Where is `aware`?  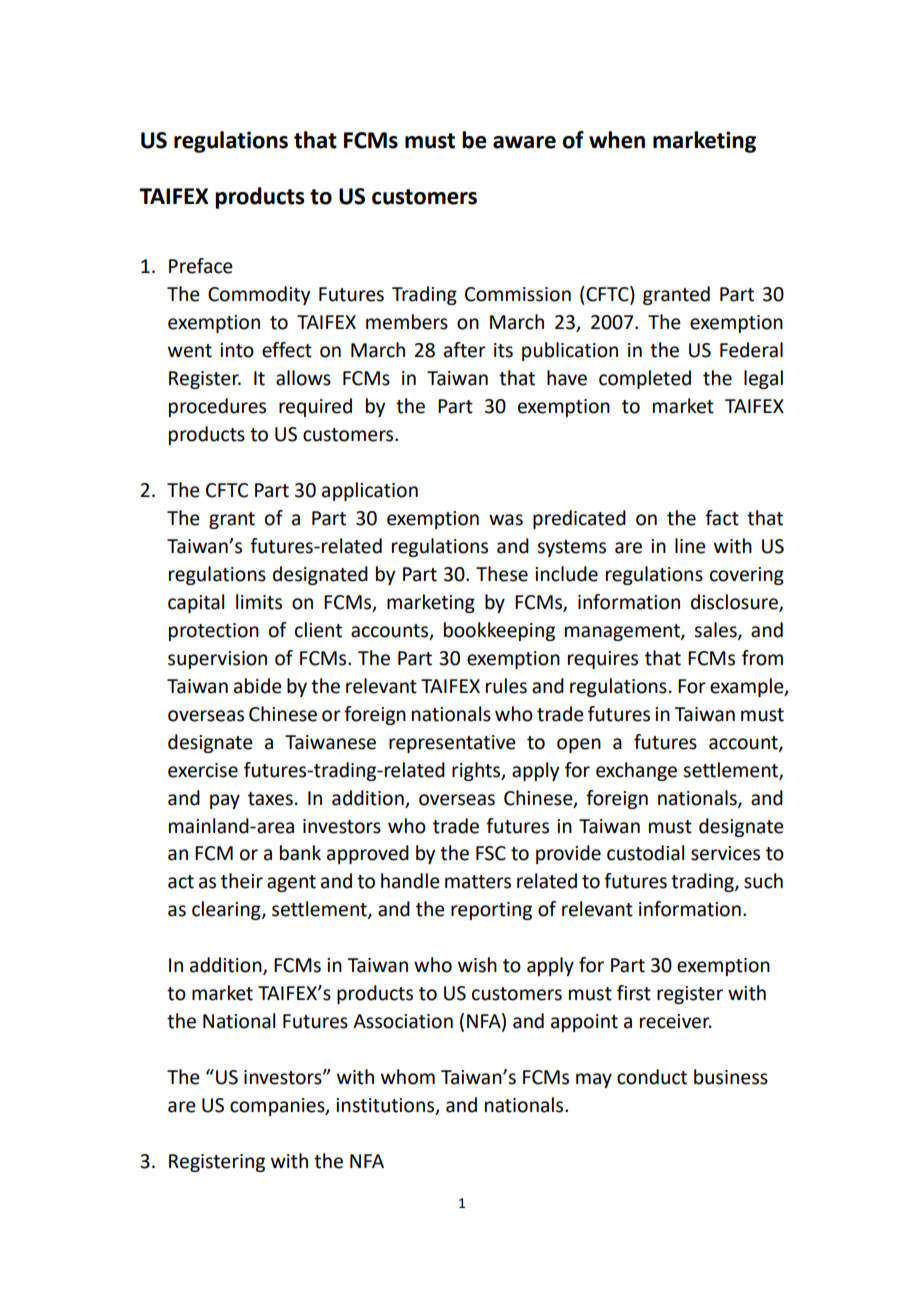 aware is located at coordinates (524, 142).
